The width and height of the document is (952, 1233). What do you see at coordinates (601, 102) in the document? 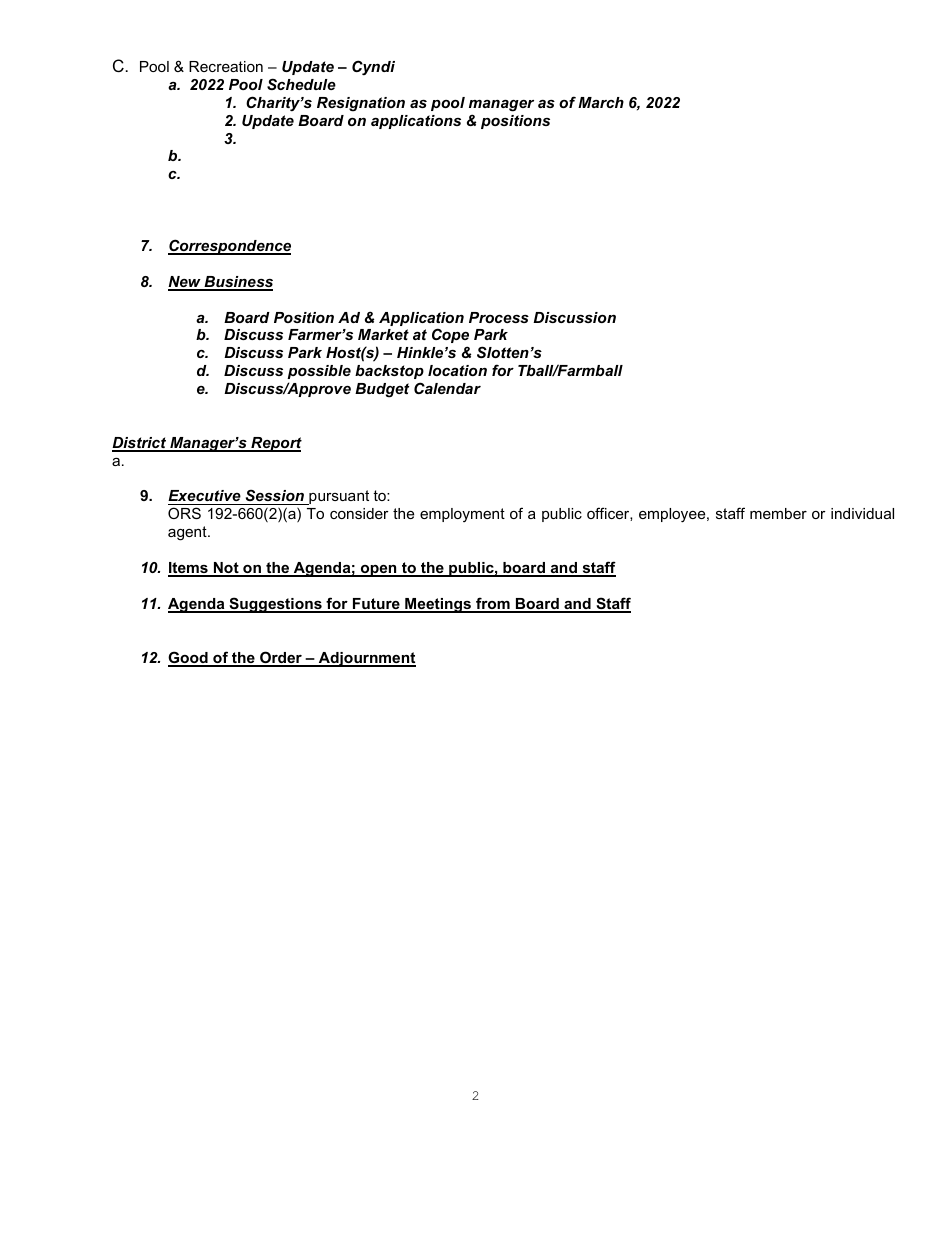
I see `March` at bounding box center [601, 102].
